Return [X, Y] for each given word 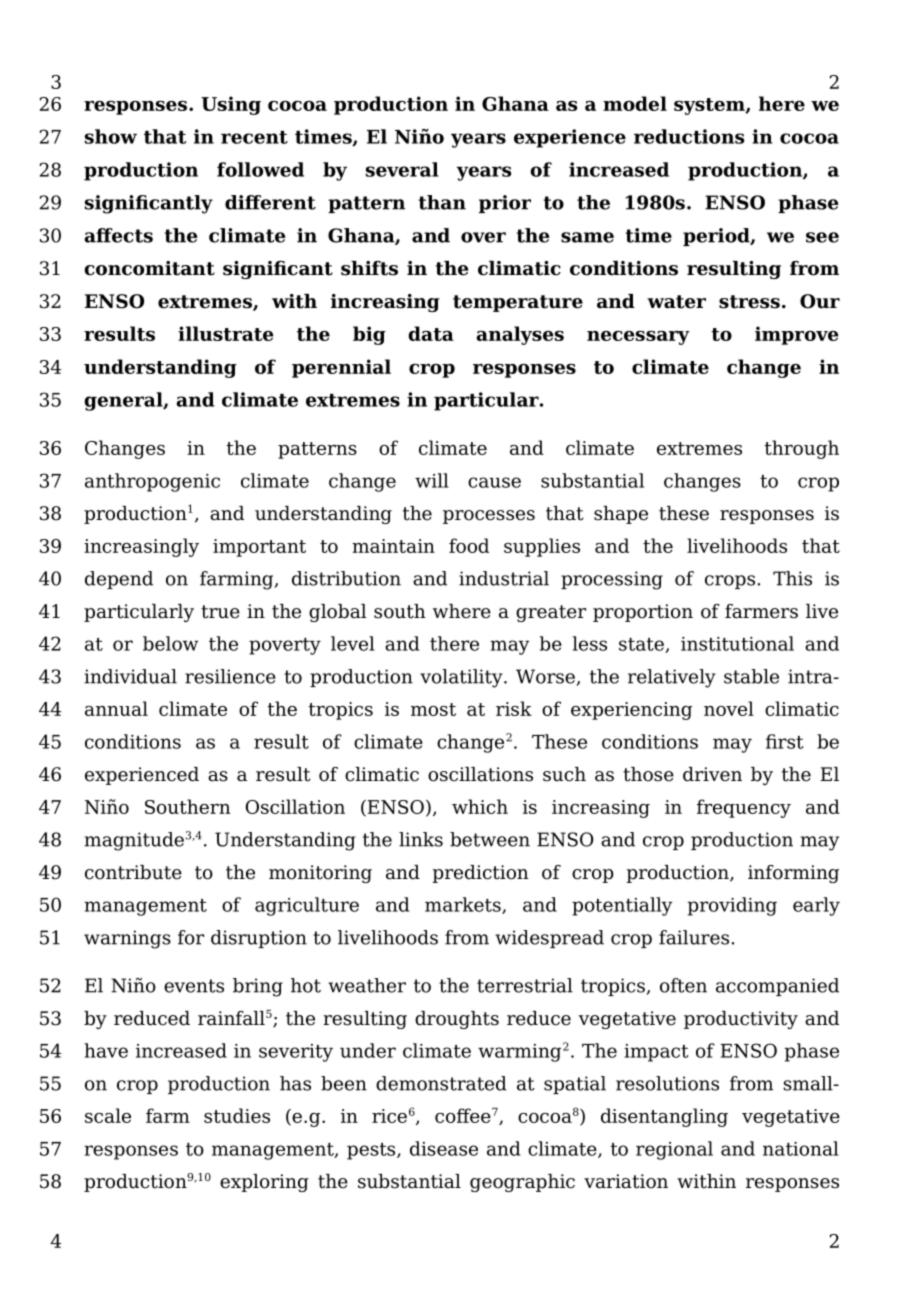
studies [237, 1115]
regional [674, 1150]
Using [231, 105]
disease [444, 1148]
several [402, 169]
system [710, 106]
